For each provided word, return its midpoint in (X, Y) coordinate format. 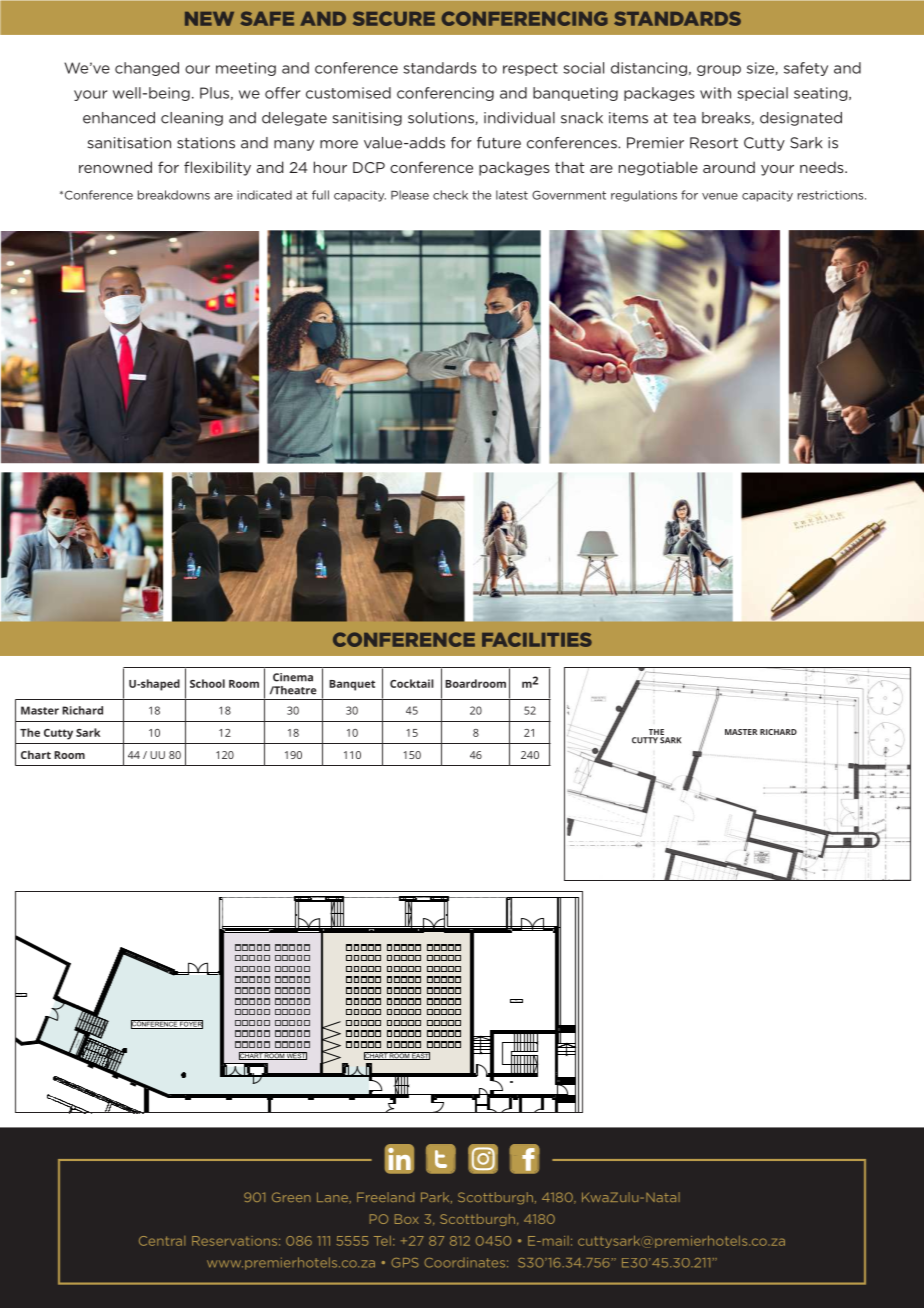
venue (720, 196)
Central (162, 1241)
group (719, 70)
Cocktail (412, 683)
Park (436, 1197)
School (207, 683)
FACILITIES (537, 639)
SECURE (394, 18)
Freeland (385, 1197)
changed (147, 69)
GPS (405, 1263)
